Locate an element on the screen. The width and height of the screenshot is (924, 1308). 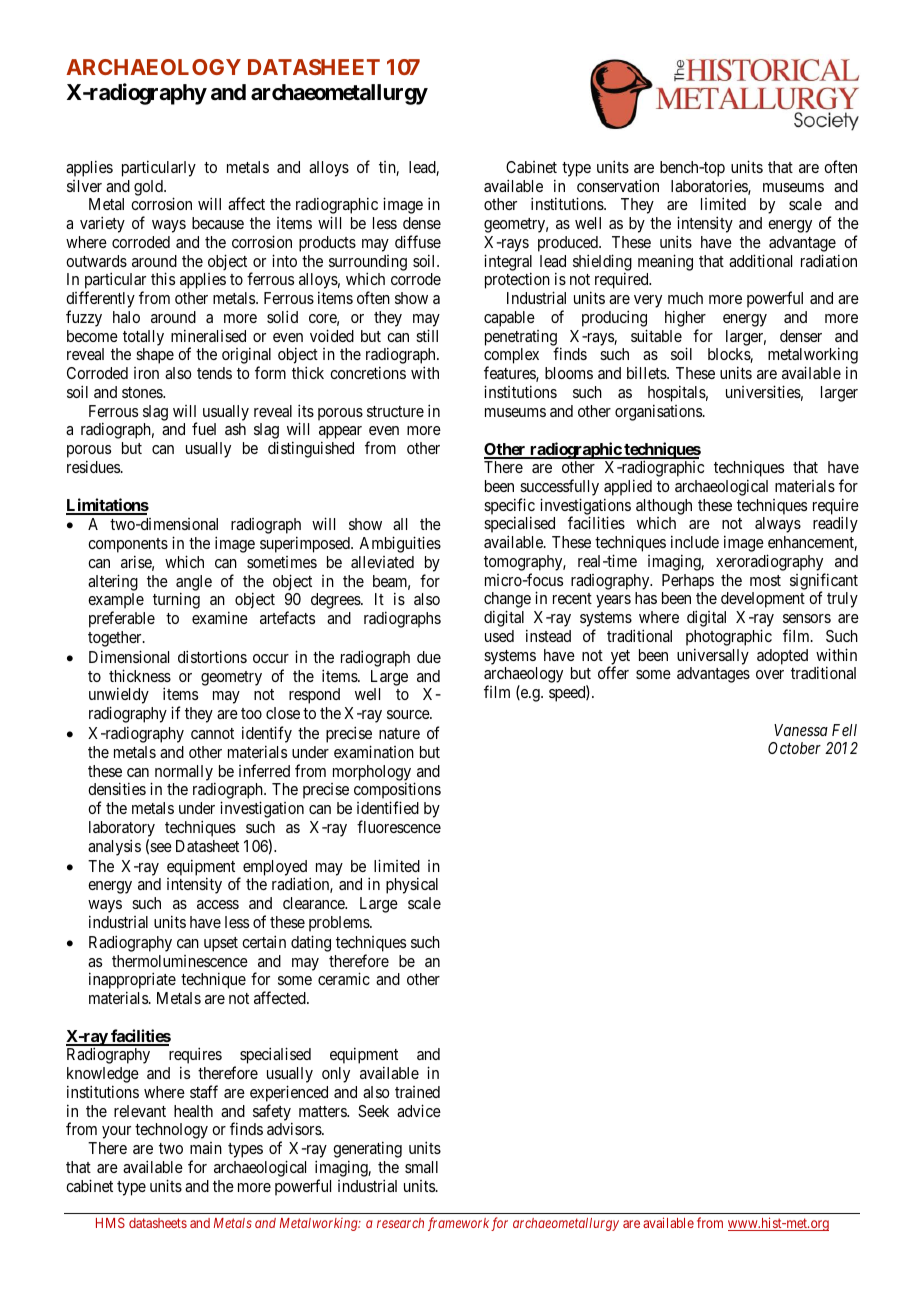
most is located at coordinates (765, 580).
